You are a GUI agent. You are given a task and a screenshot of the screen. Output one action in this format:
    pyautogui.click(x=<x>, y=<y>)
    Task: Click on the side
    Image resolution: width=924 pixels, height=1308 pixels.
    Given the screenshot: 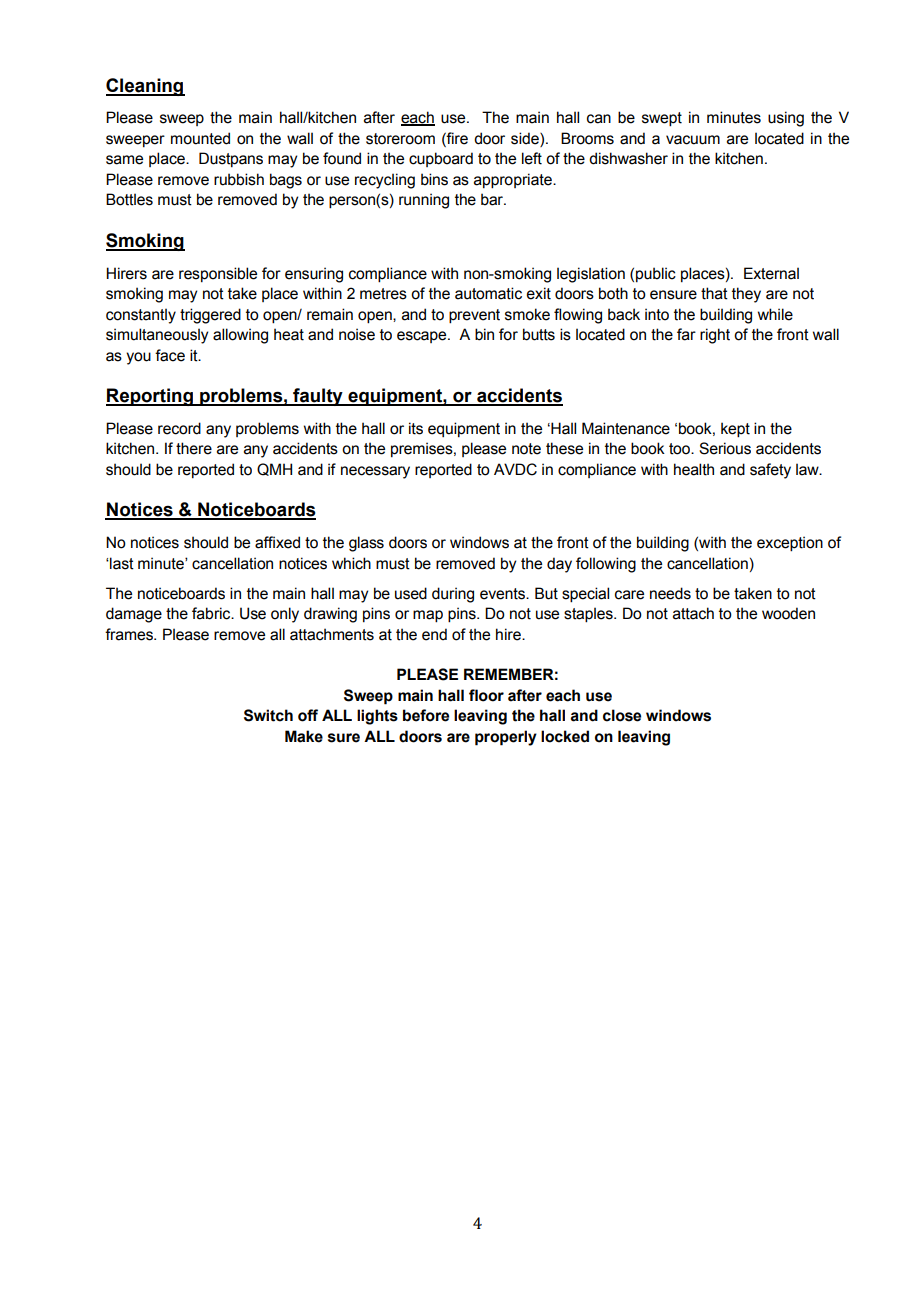 What is the action you would take?
    pyautogui.click(x=526, y=139)
